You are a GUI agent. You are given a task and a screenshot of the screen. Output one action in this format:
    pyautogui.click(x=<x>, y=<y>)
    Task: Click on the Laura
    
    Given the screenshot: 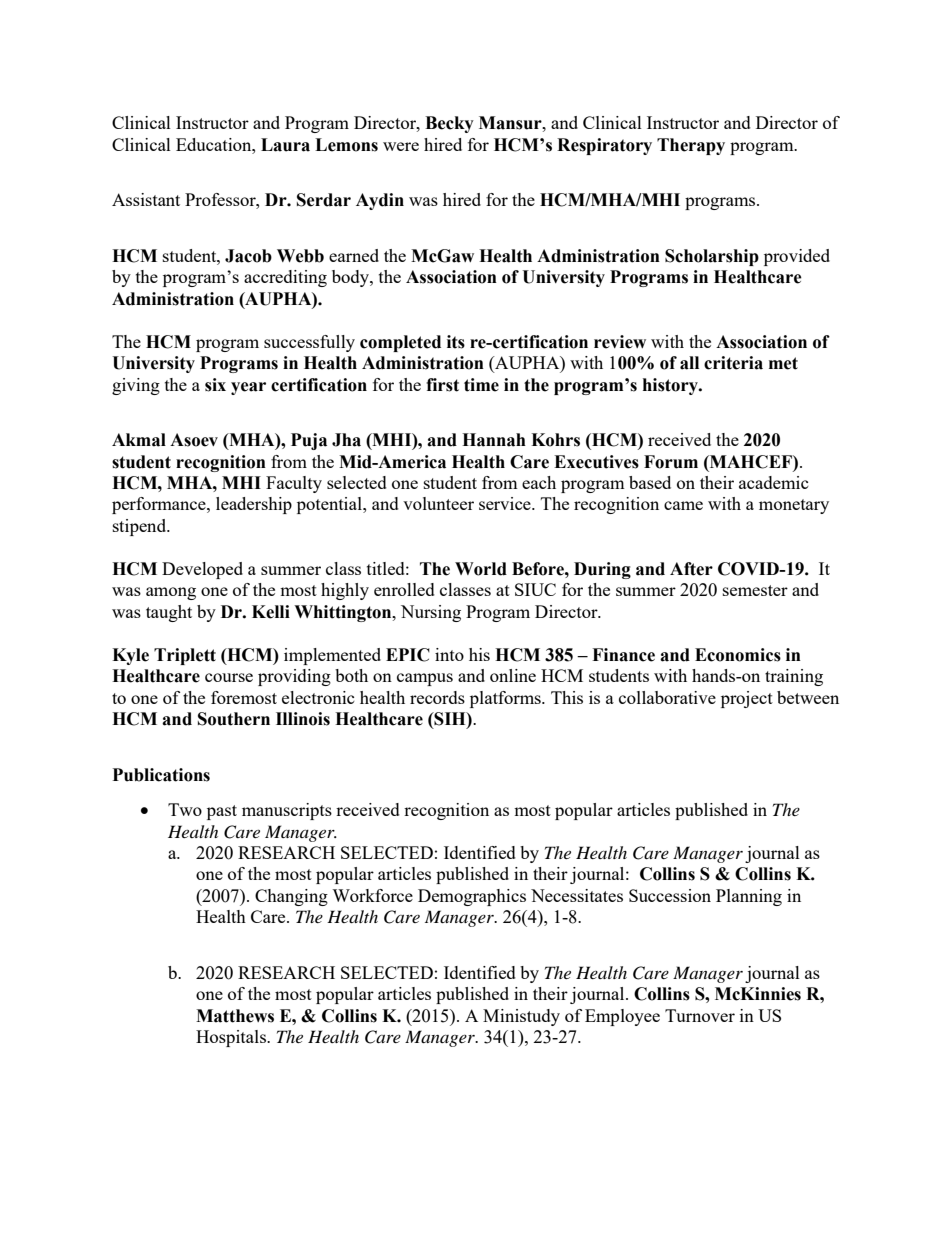 What is the action you would take?
    pyautogui.click(x=285, y=145)
